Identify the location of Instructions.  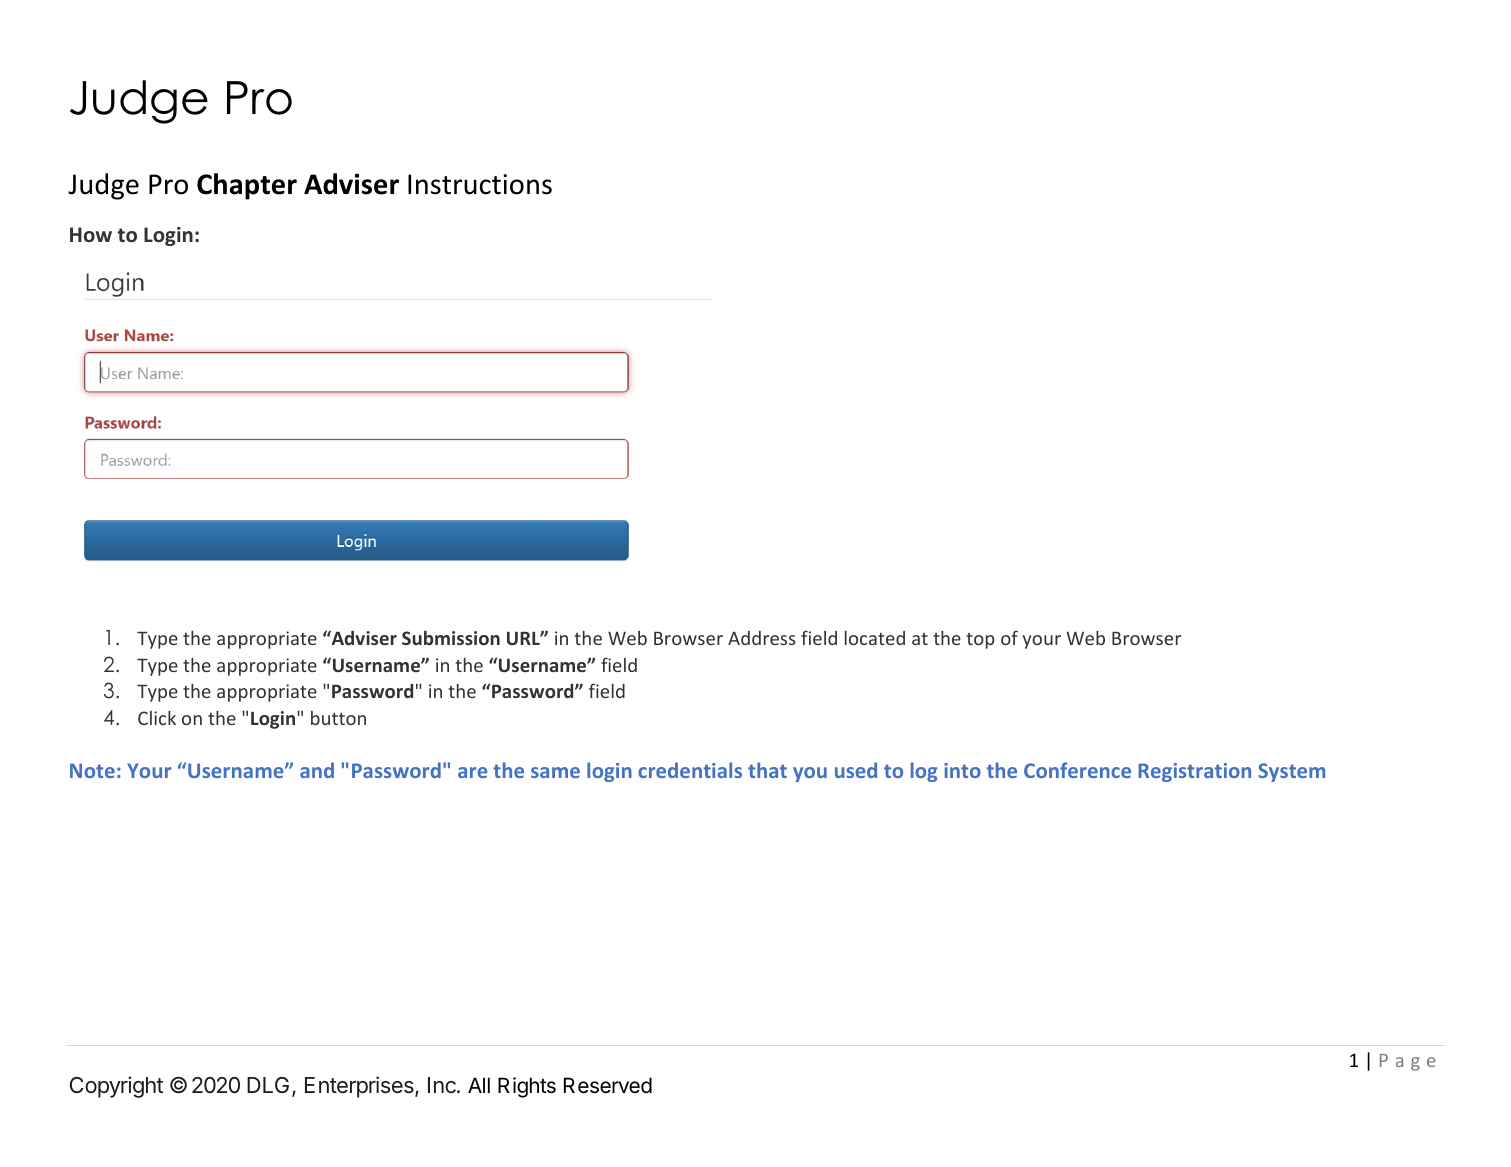
(480, 184).
